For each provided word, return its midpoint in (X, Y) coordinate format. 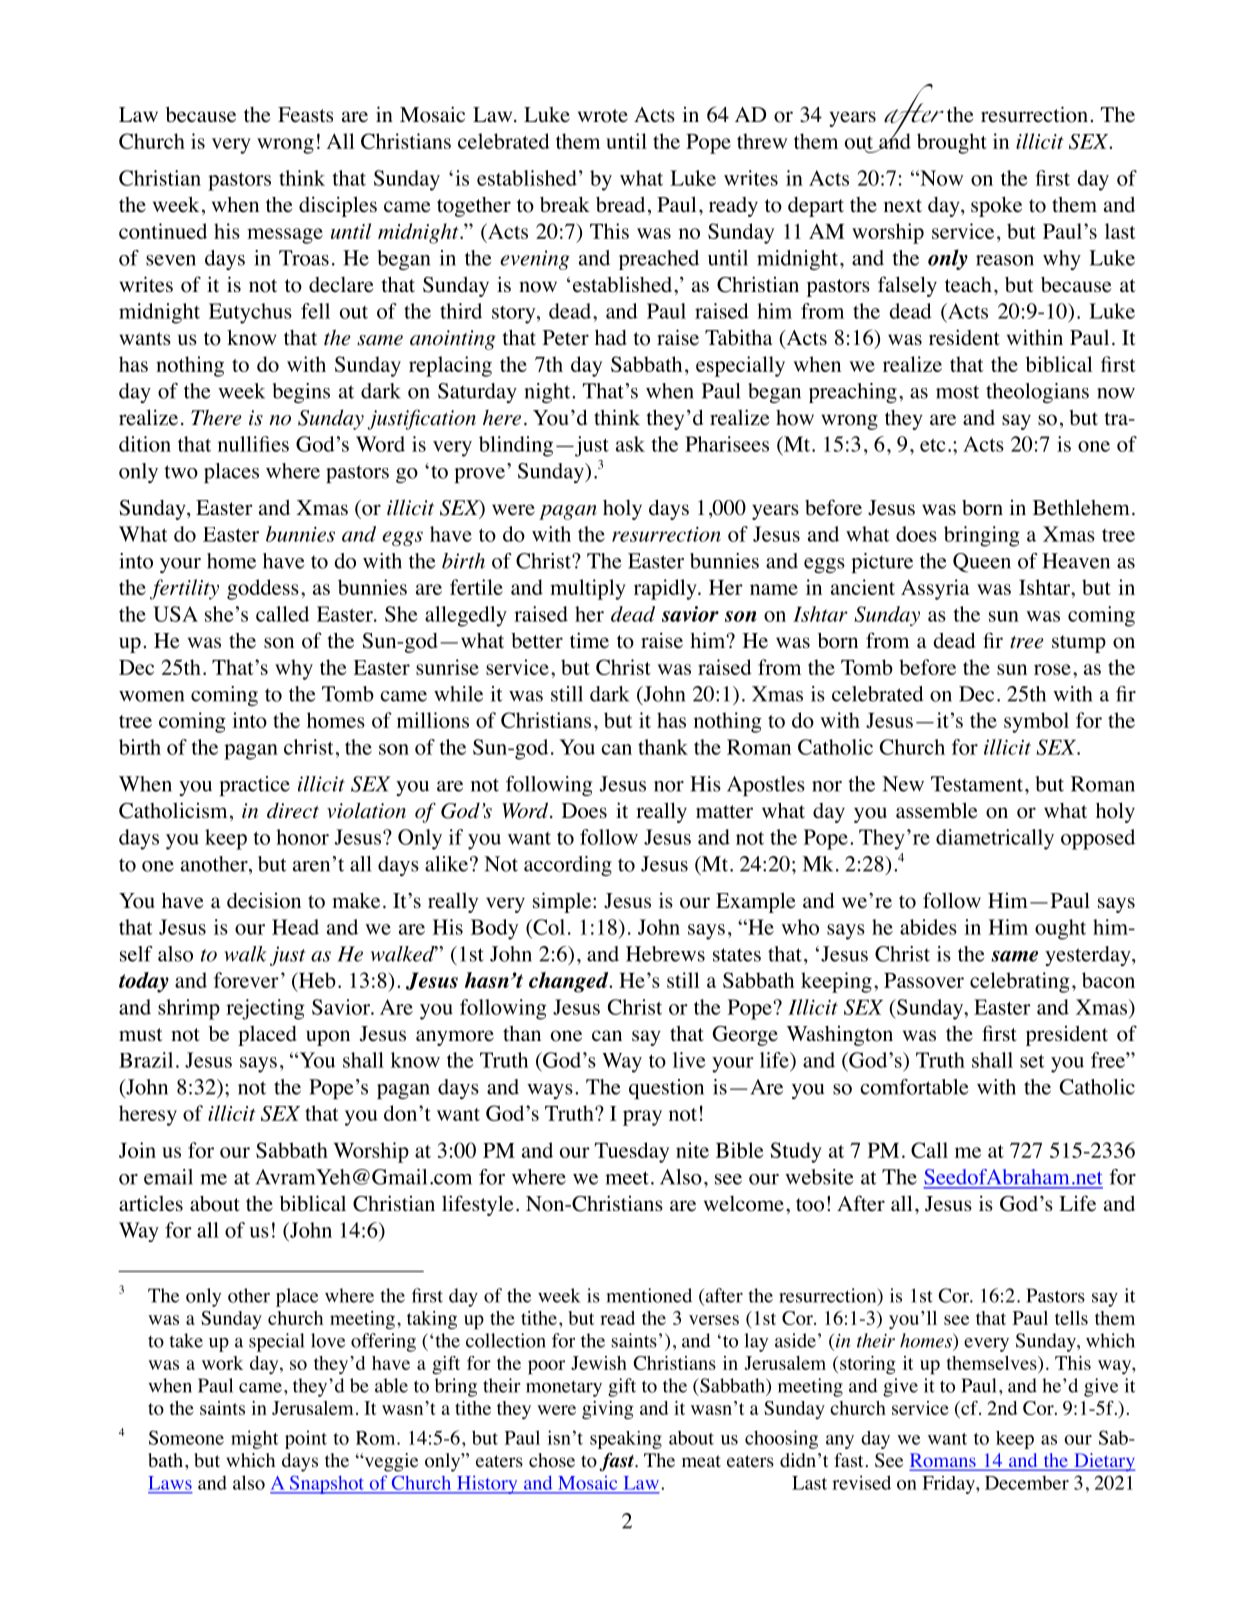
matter (724, 812)
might (254, 1439)
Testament (978, 784)
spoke (996, 207)
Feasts (305, 115)
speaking (626, 1440)
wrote (603, 116)
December (1027, 1483)
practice (255, 786)
